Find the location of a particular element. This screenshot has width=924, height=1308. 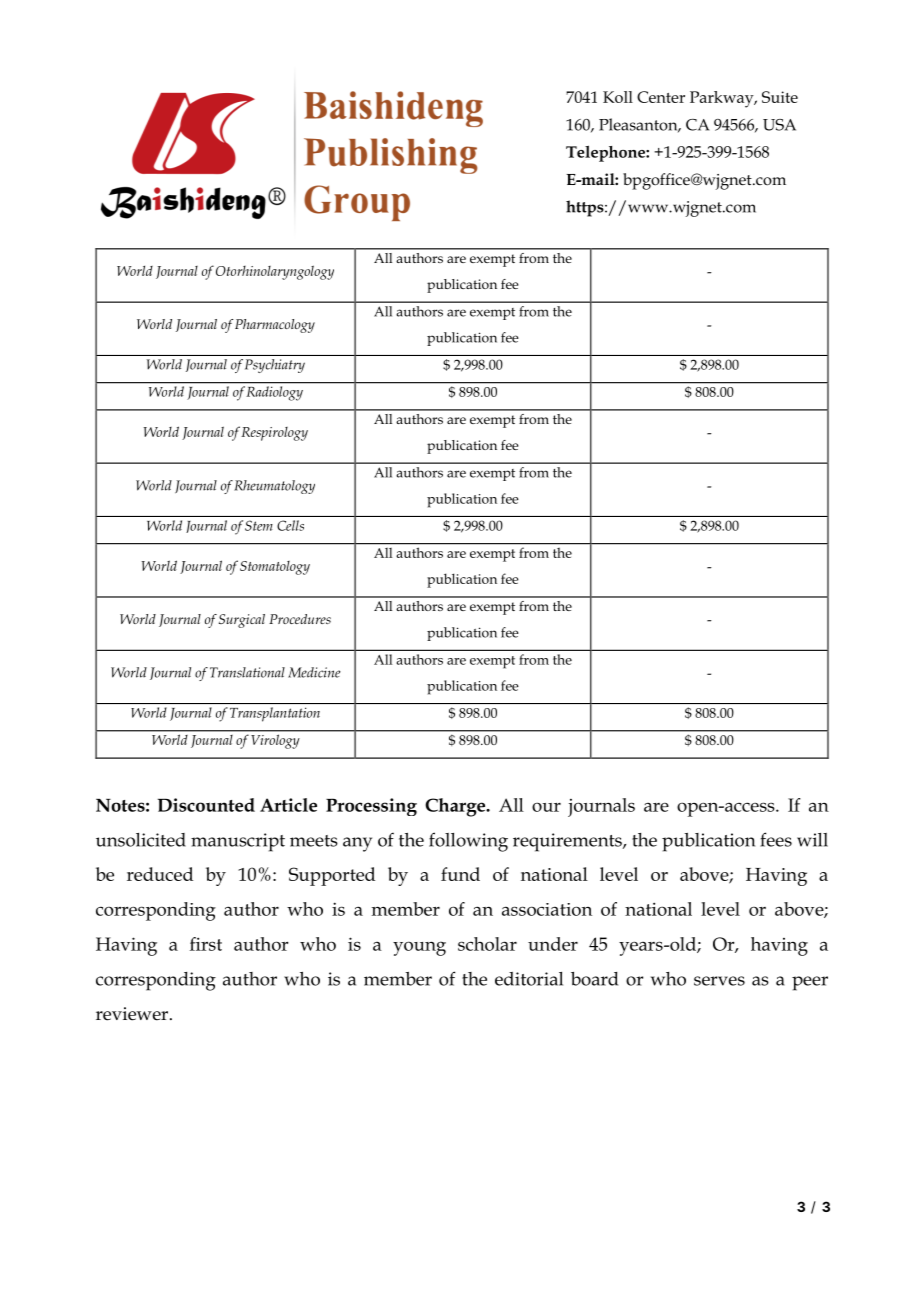

editorial is located at coordinates (529, 979).
